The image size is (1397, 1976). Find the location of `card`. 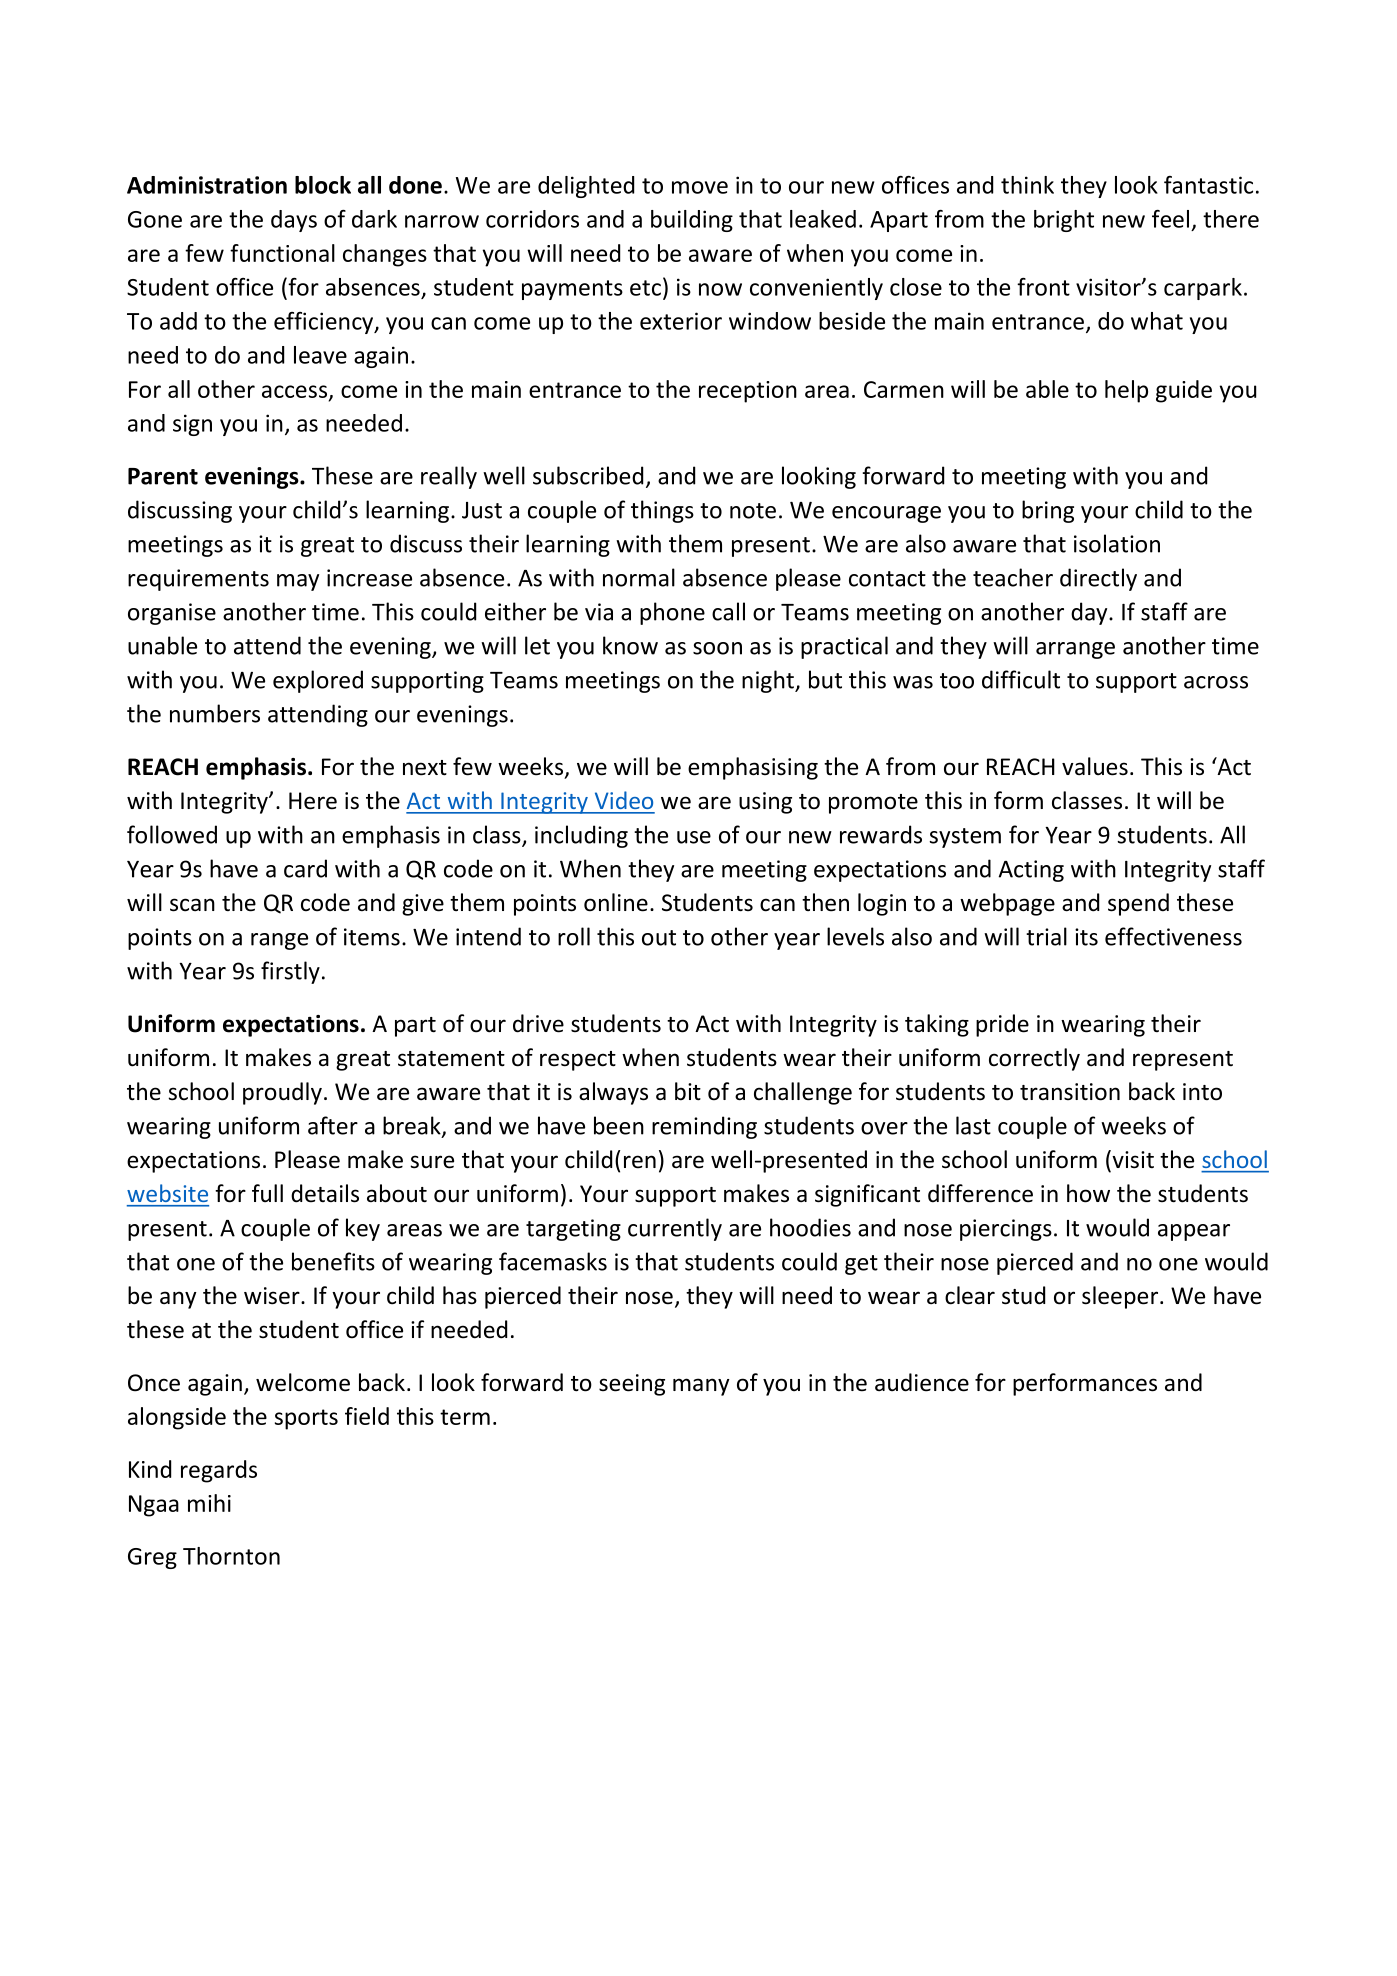

card is located at coordinates (305, 868).
